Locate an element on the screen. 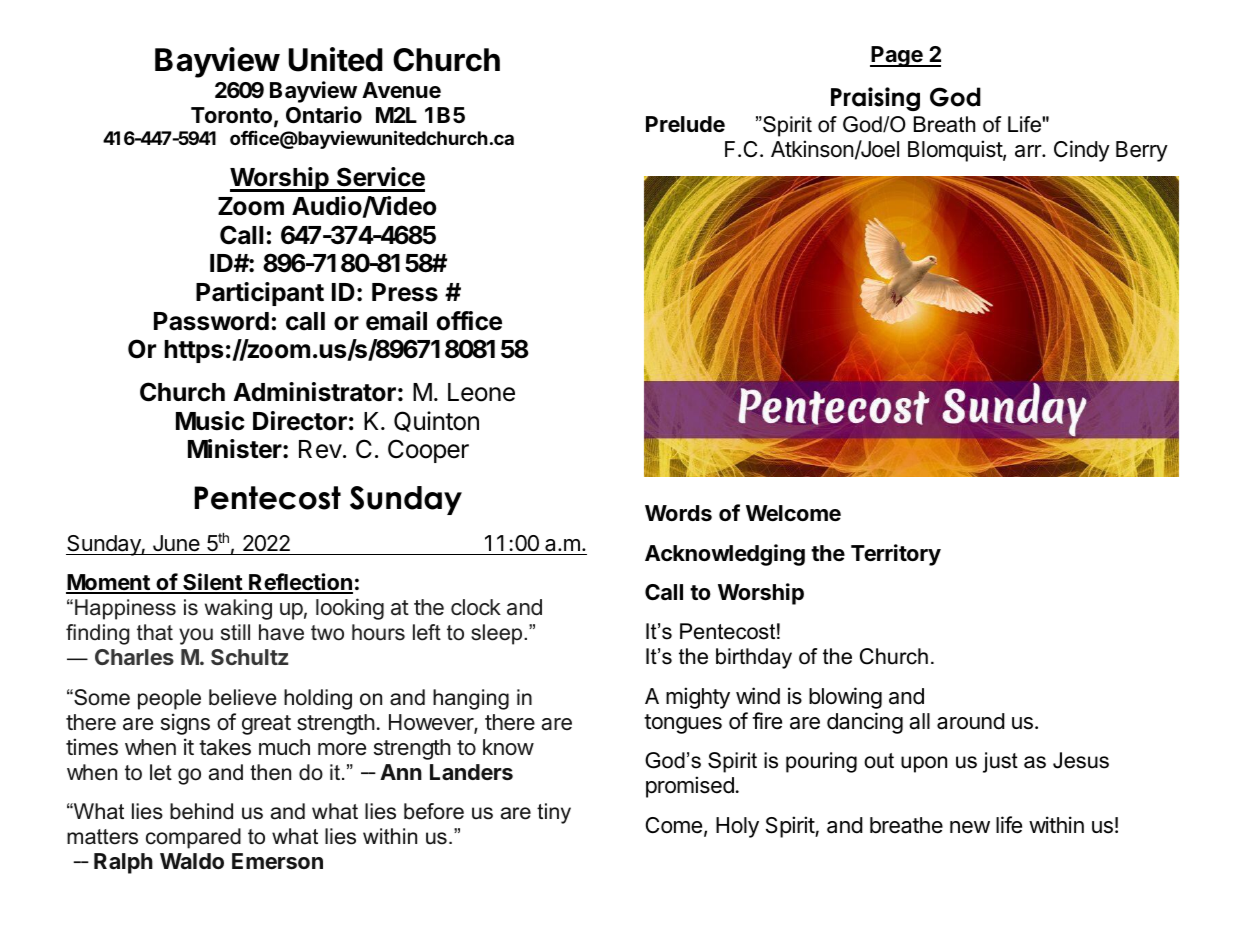 The image size is (1233, 952). Music is located at coordinates (210, 421).
